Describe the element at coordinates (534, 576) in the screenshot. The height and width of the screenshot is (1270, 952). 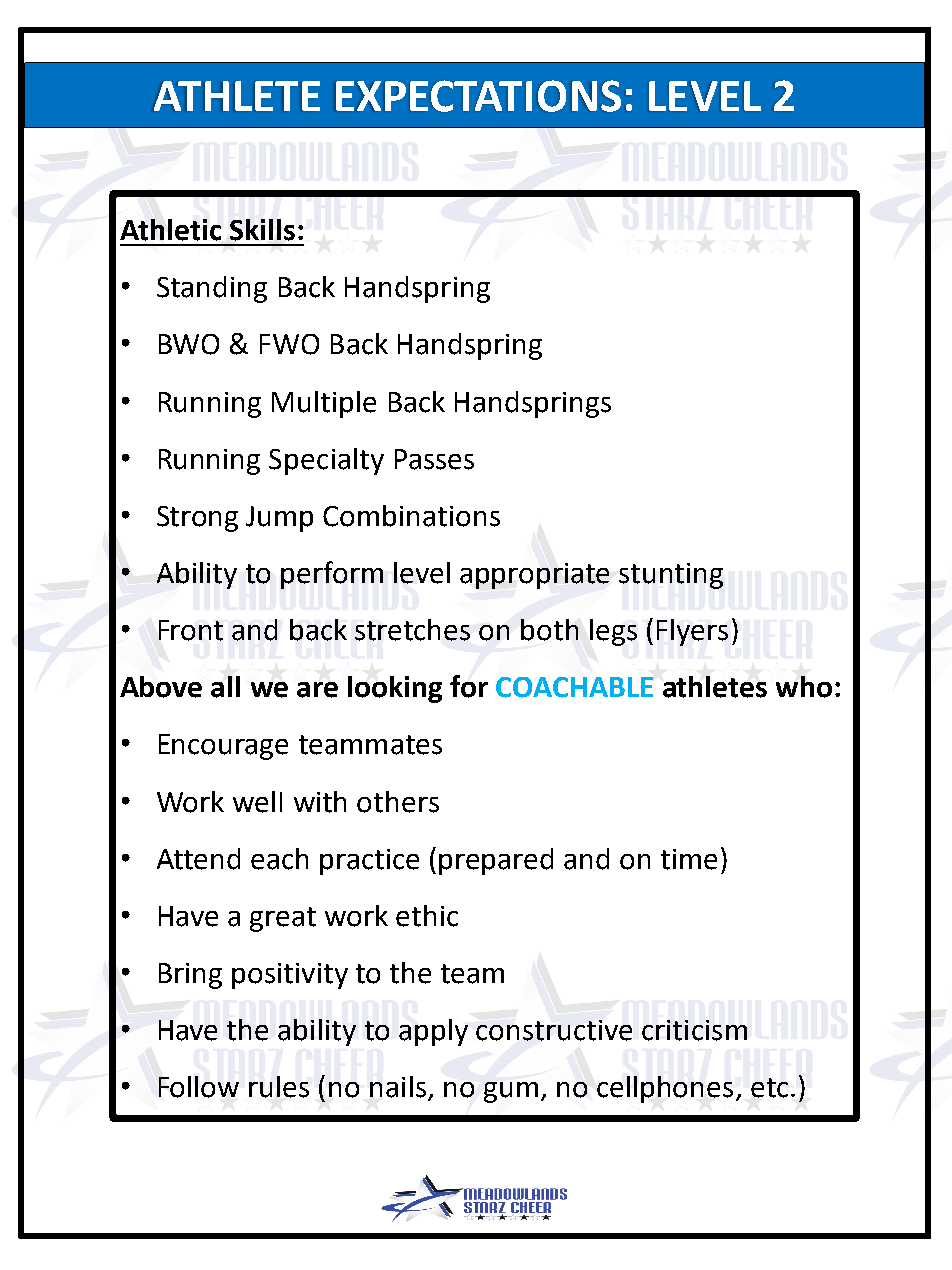
I see `appropriate` at that location.
